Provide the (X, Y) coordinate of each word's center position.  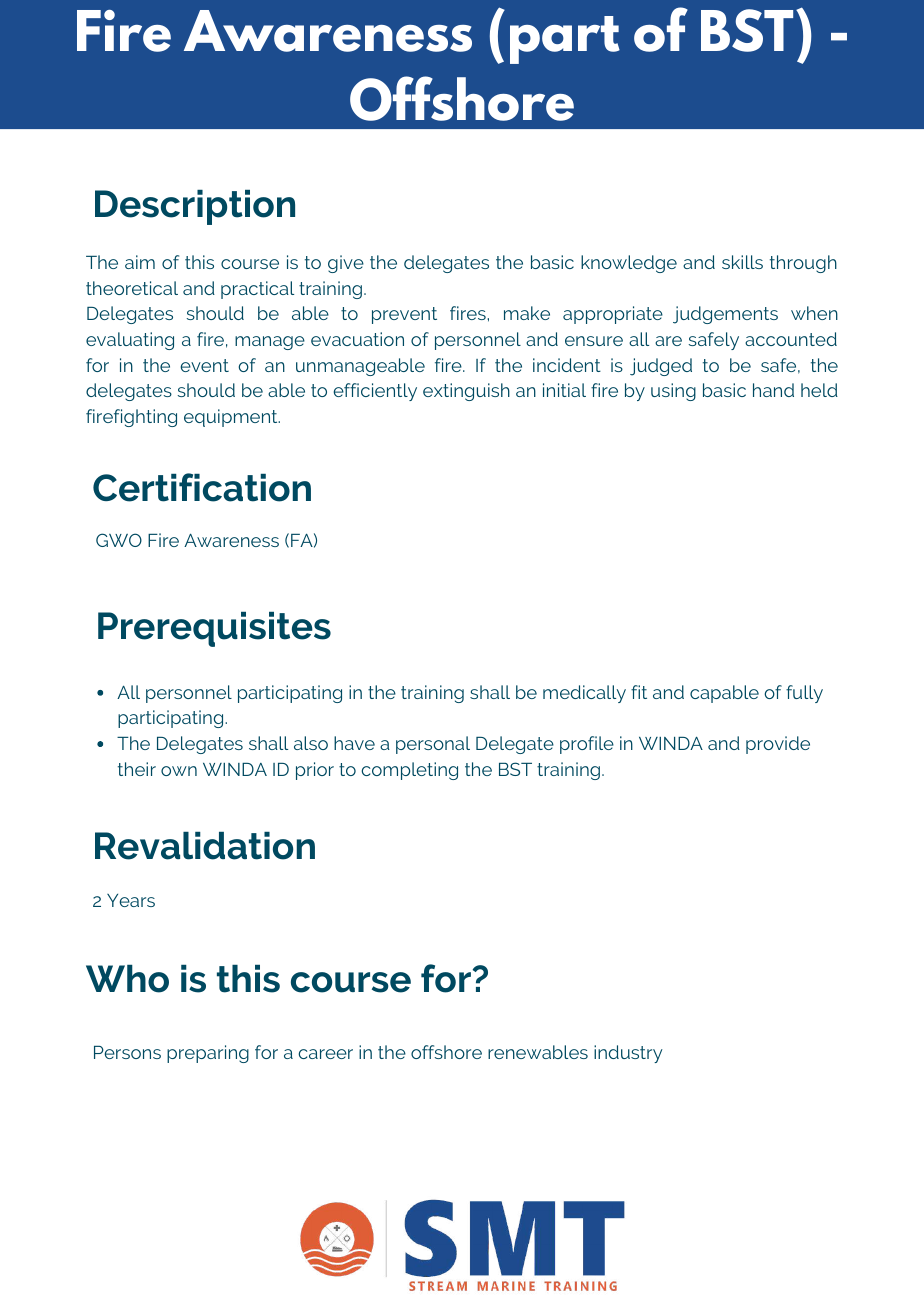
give (346, 264)
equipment (232, 418)
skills (742, 262)
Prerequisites (214, 629)
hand (773, 390)
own (179, 771)
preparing (208, 1054)
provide (778, 745)
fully (804, 694)
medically (584, 694)
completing (409, 771)
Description (195, 207)
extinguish (466, 392)
